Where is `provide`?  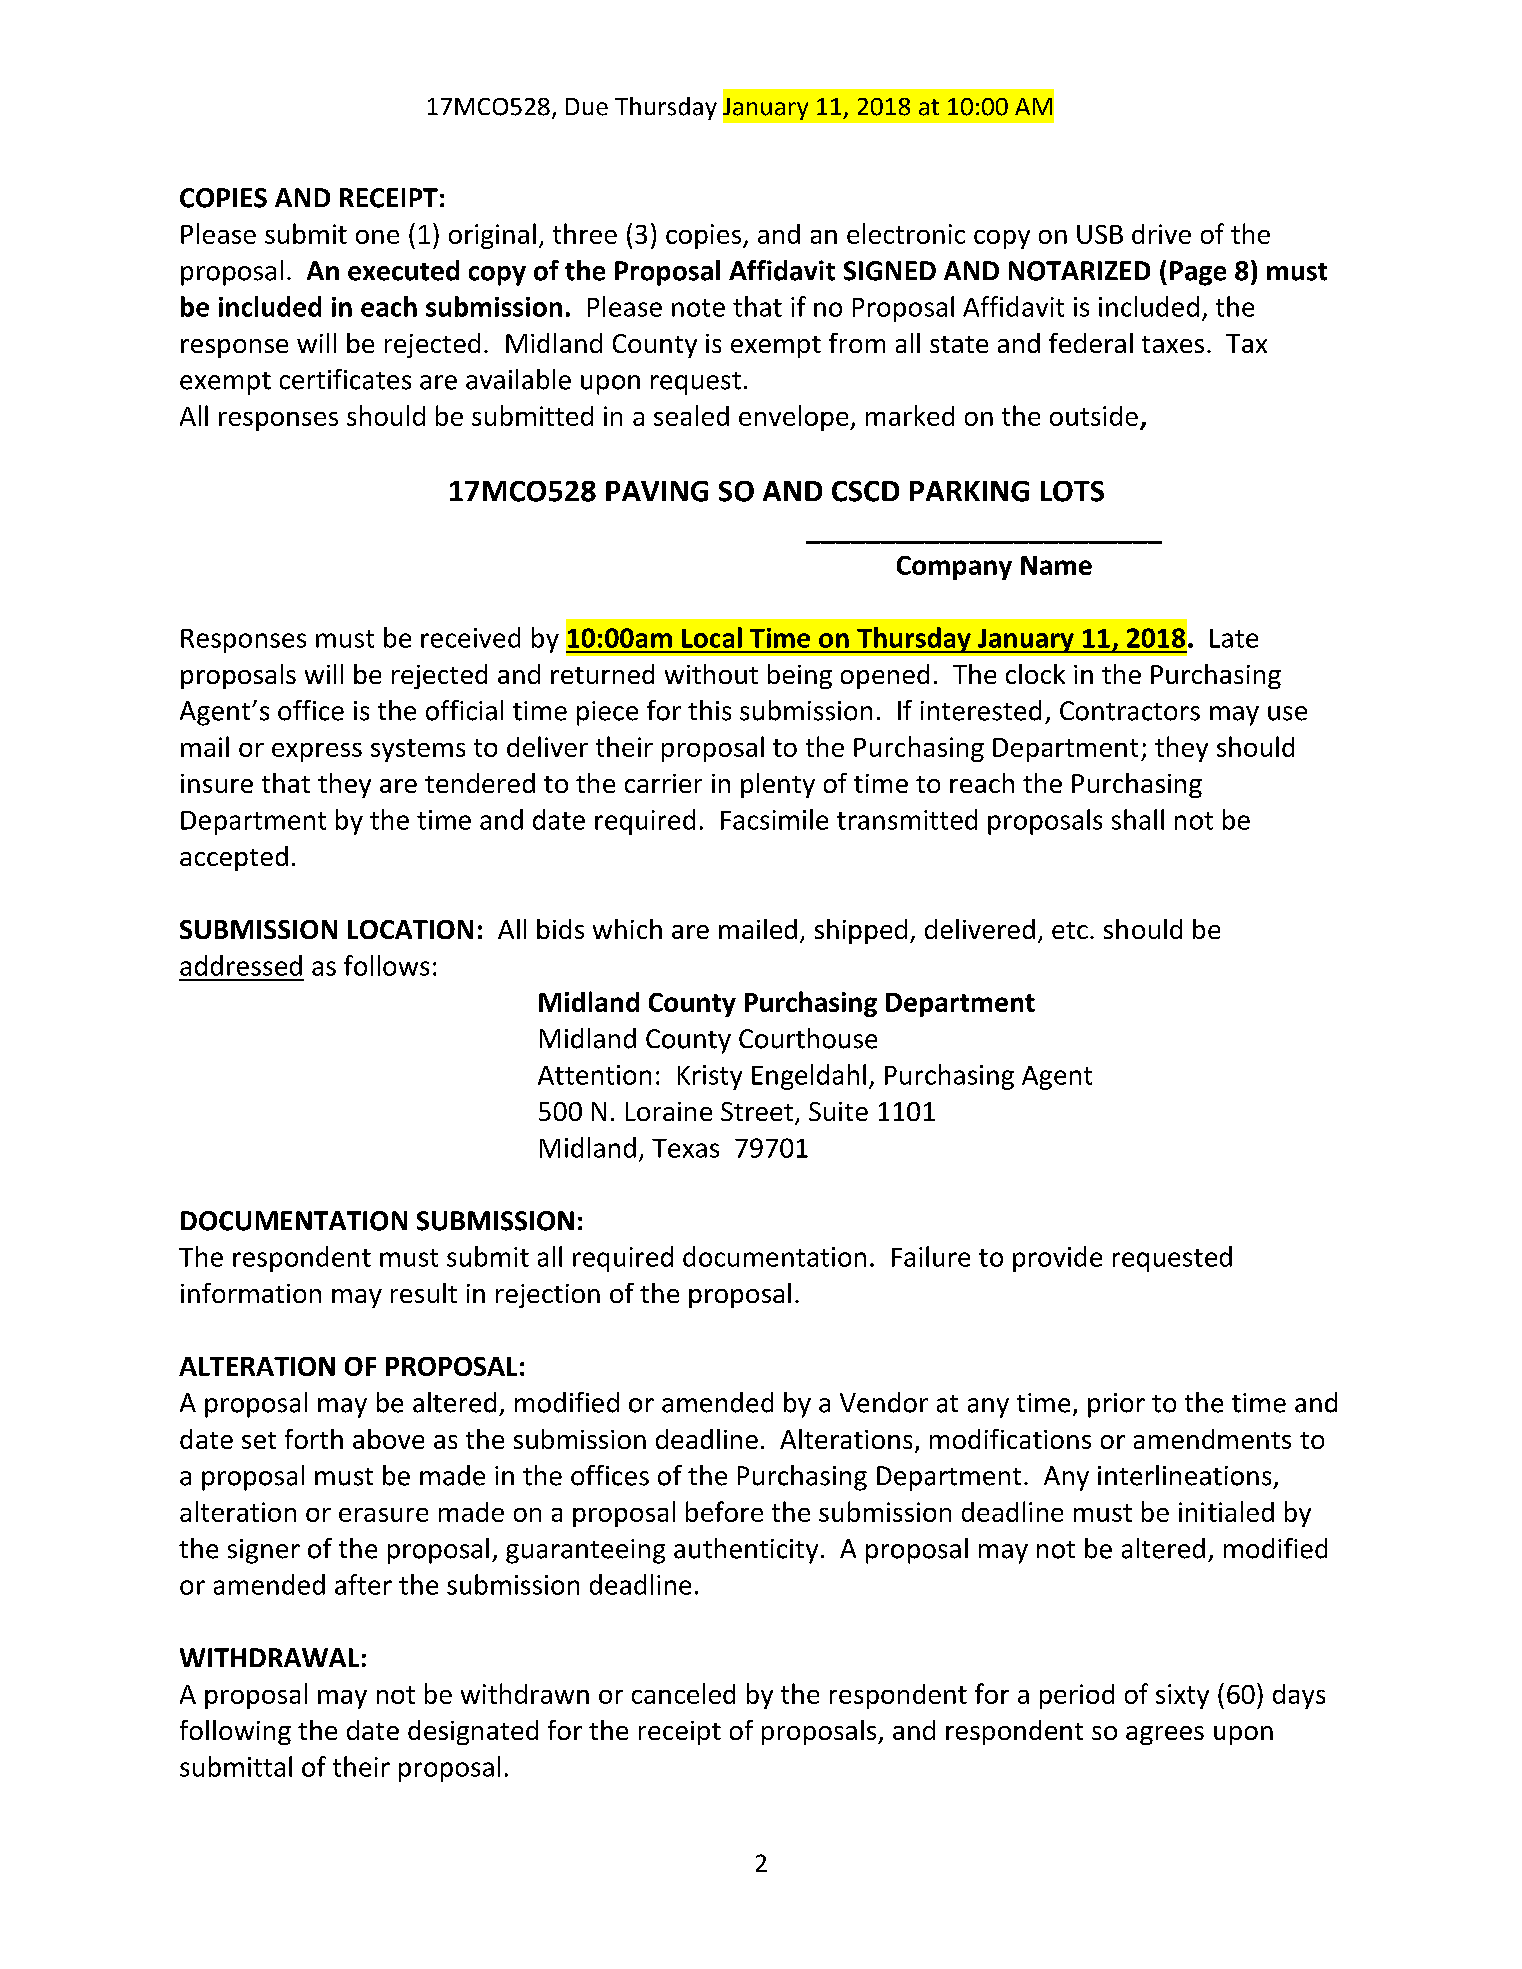
provide is located at coordinates (1057, 1259).
